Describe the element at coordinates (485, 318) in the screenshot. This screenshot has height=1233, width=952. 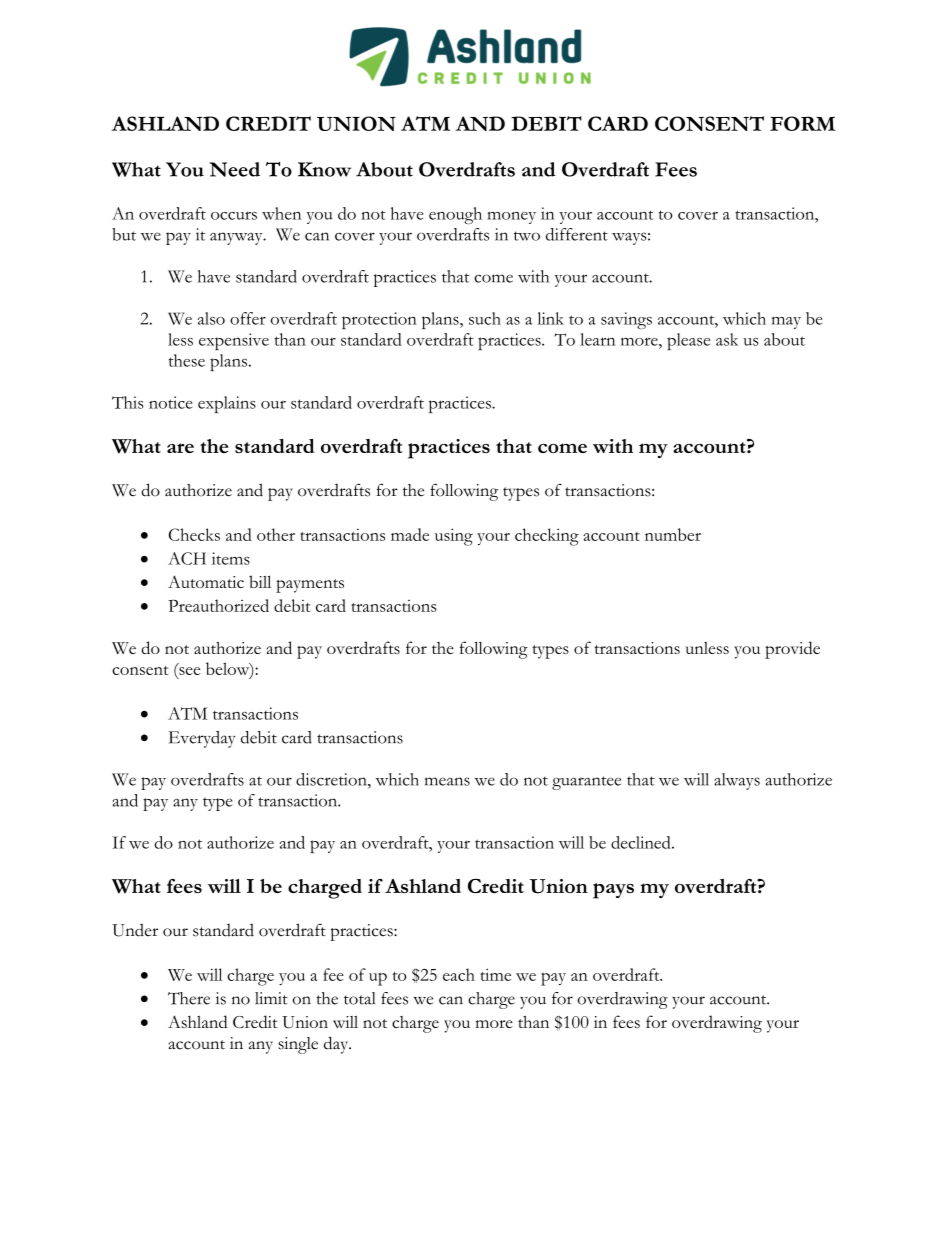
I see `such` at that location.
